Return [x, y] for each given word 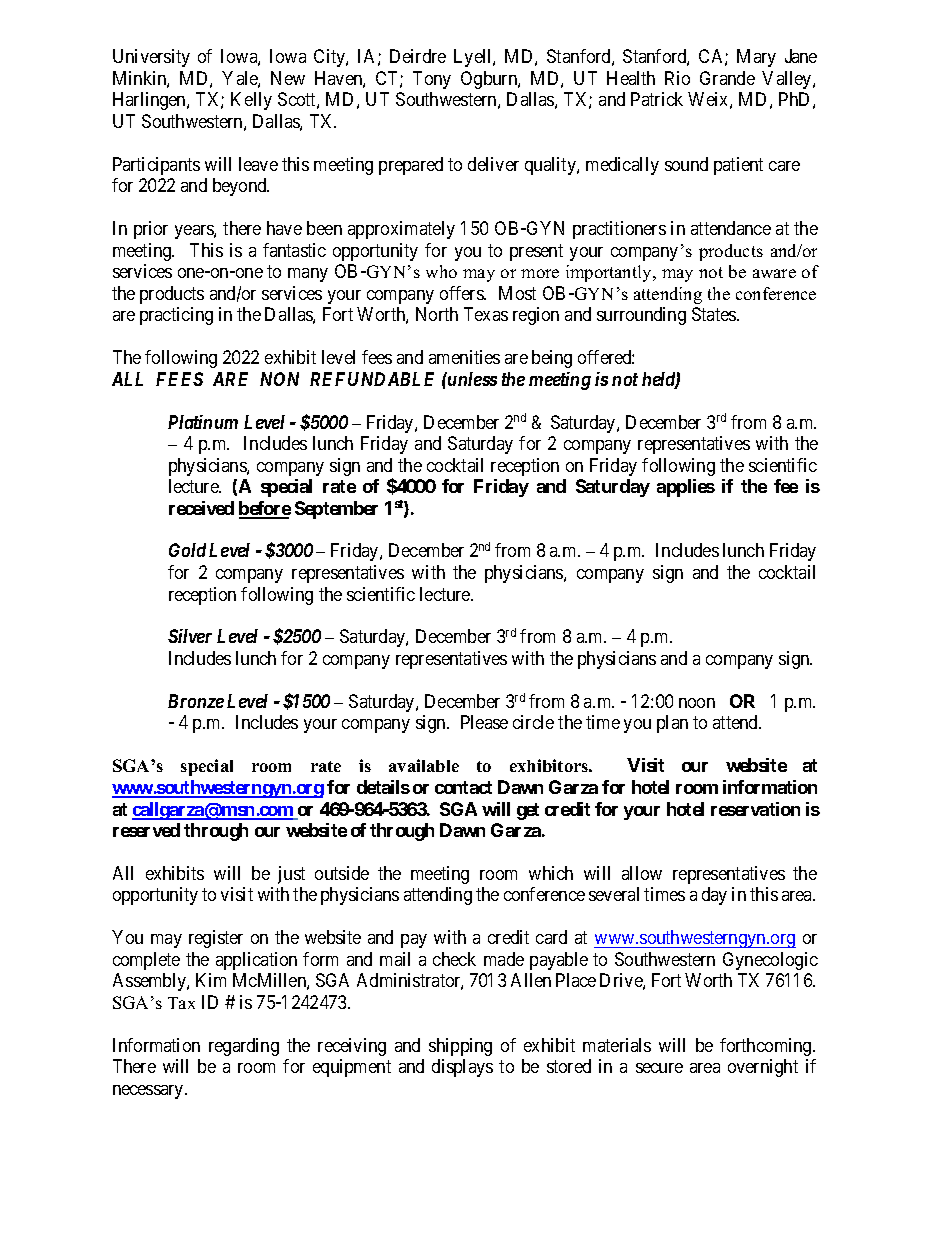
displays [462, 1068]
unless [471, 379]
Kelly [251, 101]
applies [686, 488]
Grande [727, 78]
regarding [244, 1047]
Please [484, 722]
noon [697, 703]
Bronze [196, 701]
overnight [763, 1068]
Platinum [203, 422]
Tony [432, 80]
